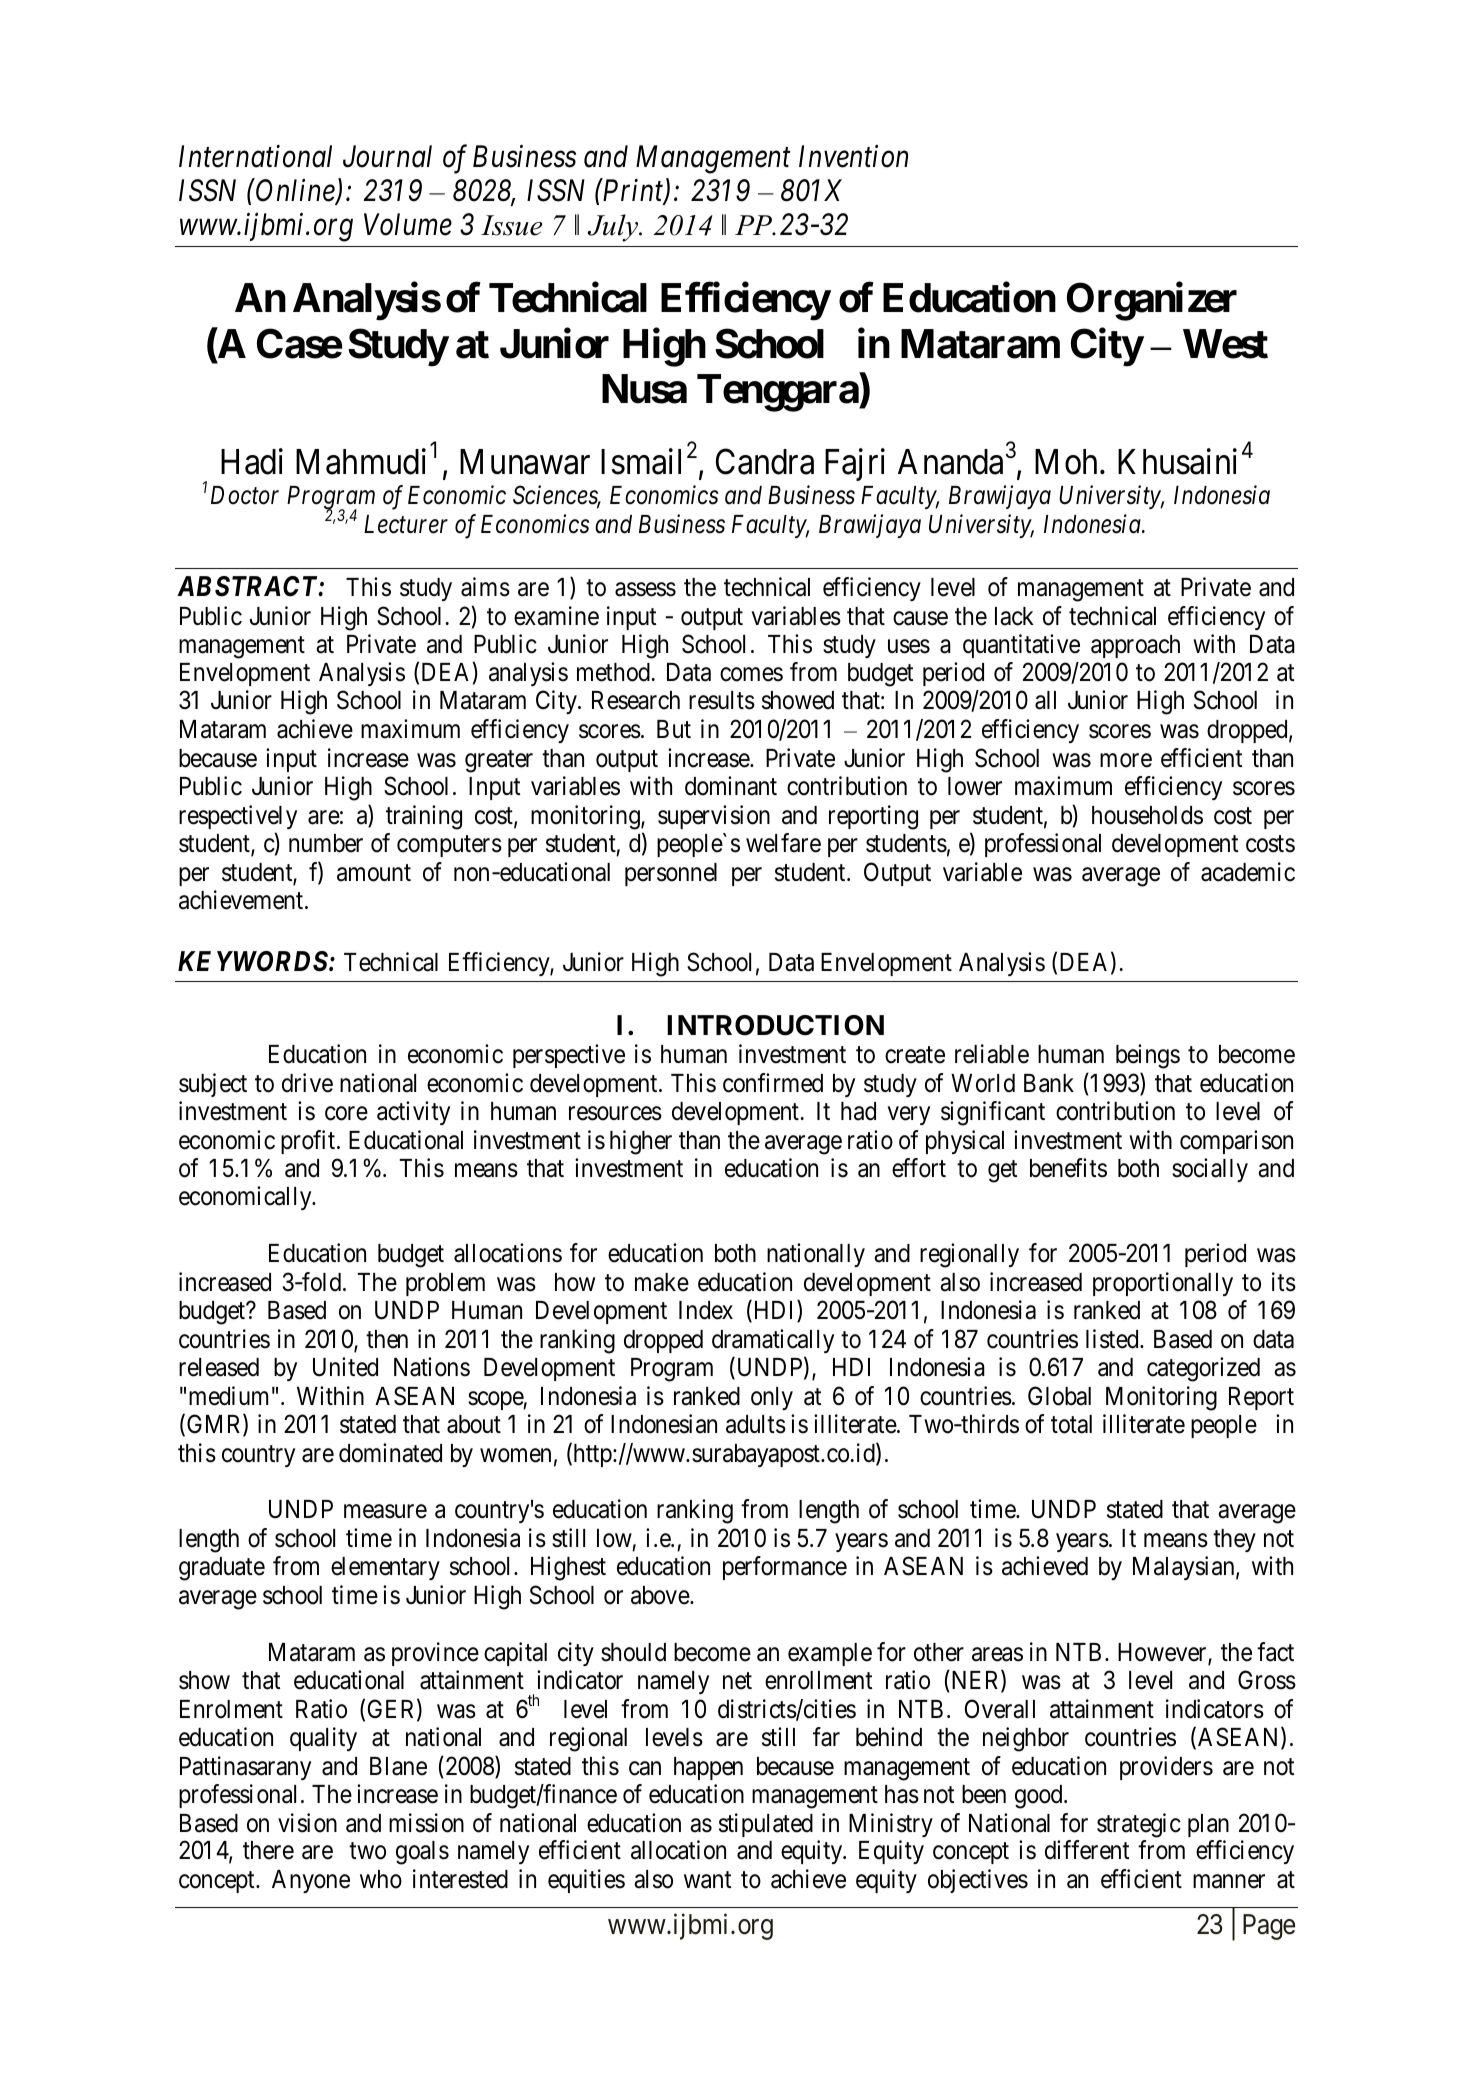 The image size is (1472, 2082). I want to click on Invention, so click(853, 157).
